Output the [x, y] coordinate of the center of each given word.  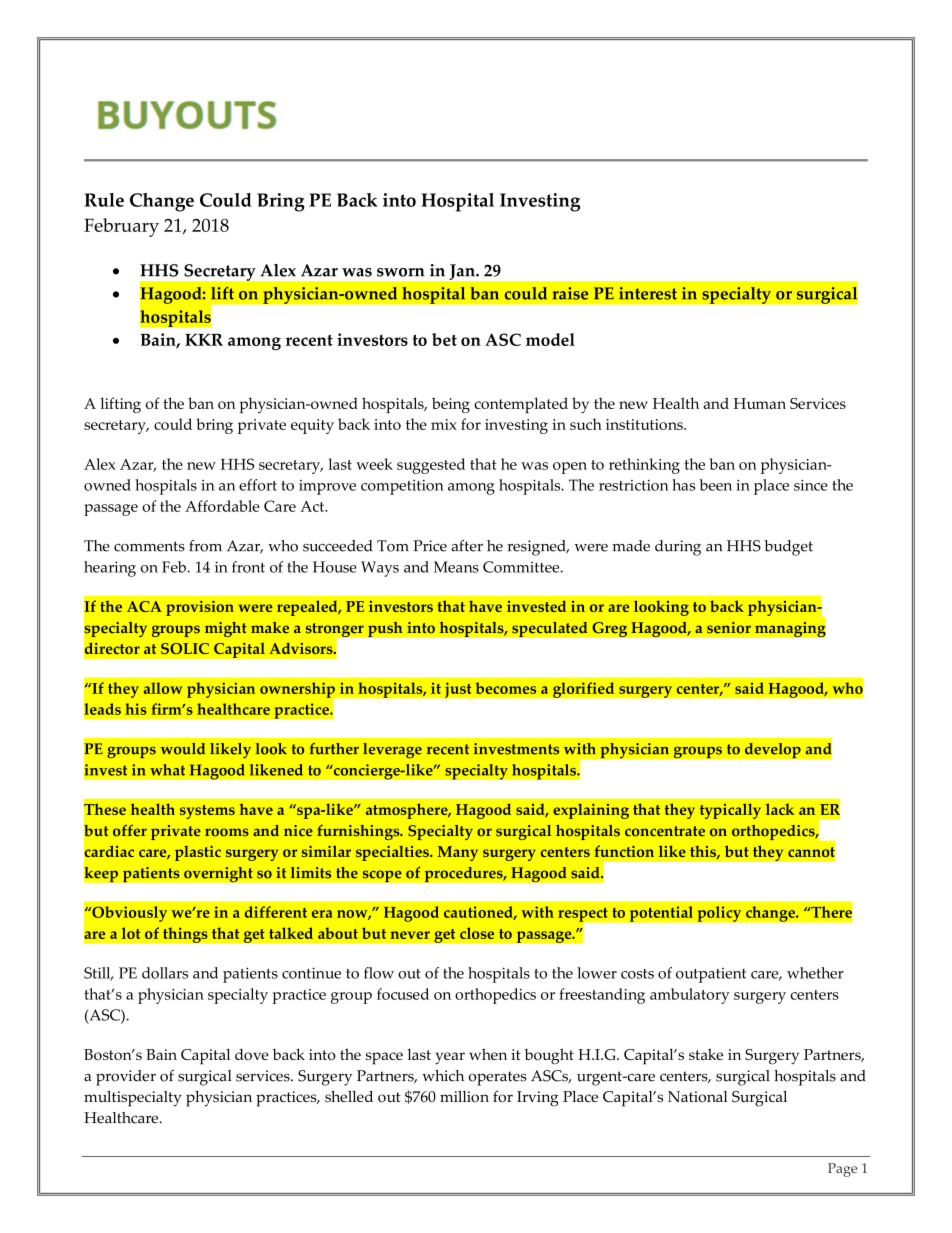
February [121, 227]
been [716, 485]
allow [163, 688]
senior [729, 628]
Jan [463, 272]
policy [719, 914]
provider [126, 1078]
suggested [431, 466]
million [464, 1097]
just [458, 690]
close [477, 933]
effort [258, 485]
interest [648, 293]
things [185, 935]
